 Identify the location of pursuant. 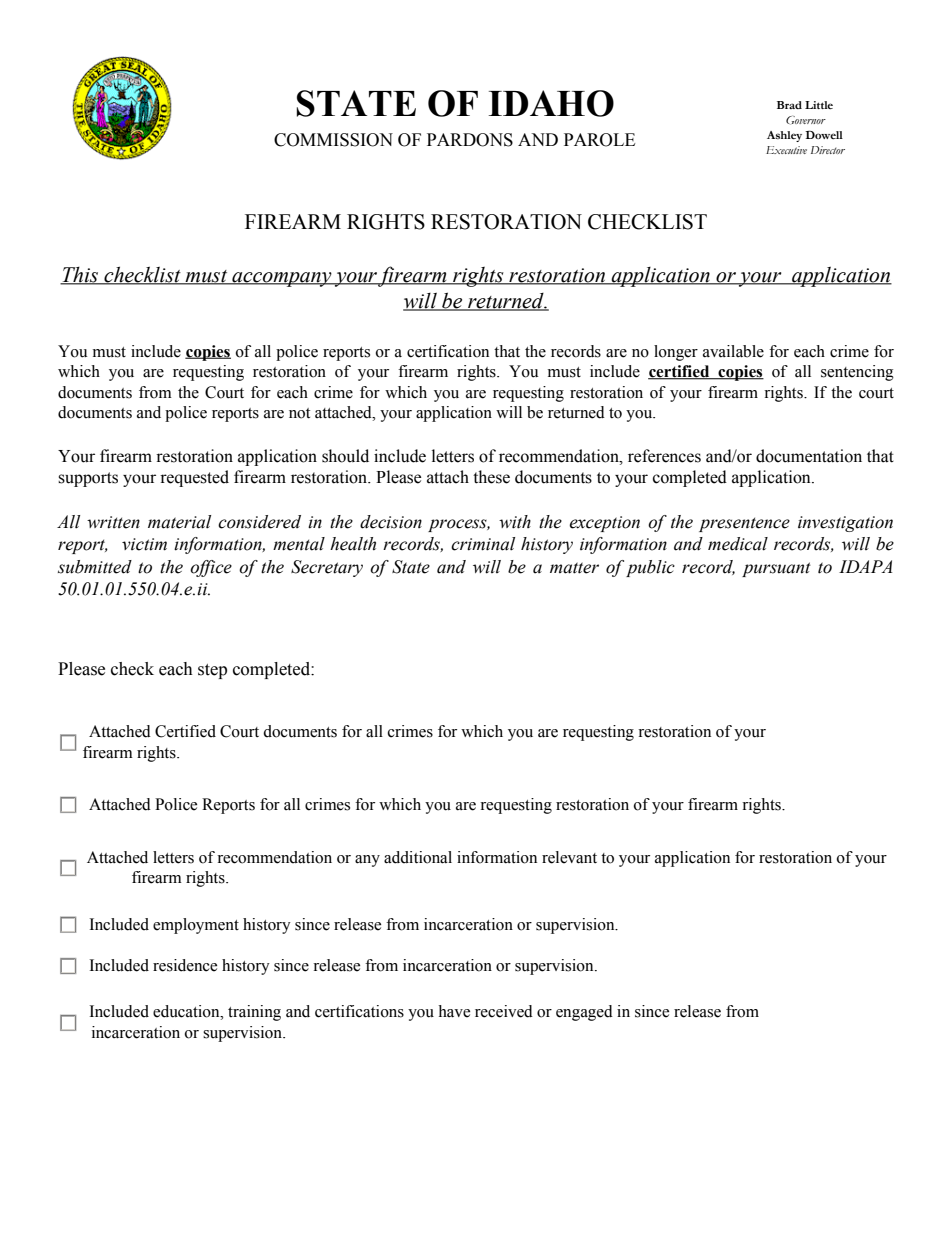
(776, 569).
